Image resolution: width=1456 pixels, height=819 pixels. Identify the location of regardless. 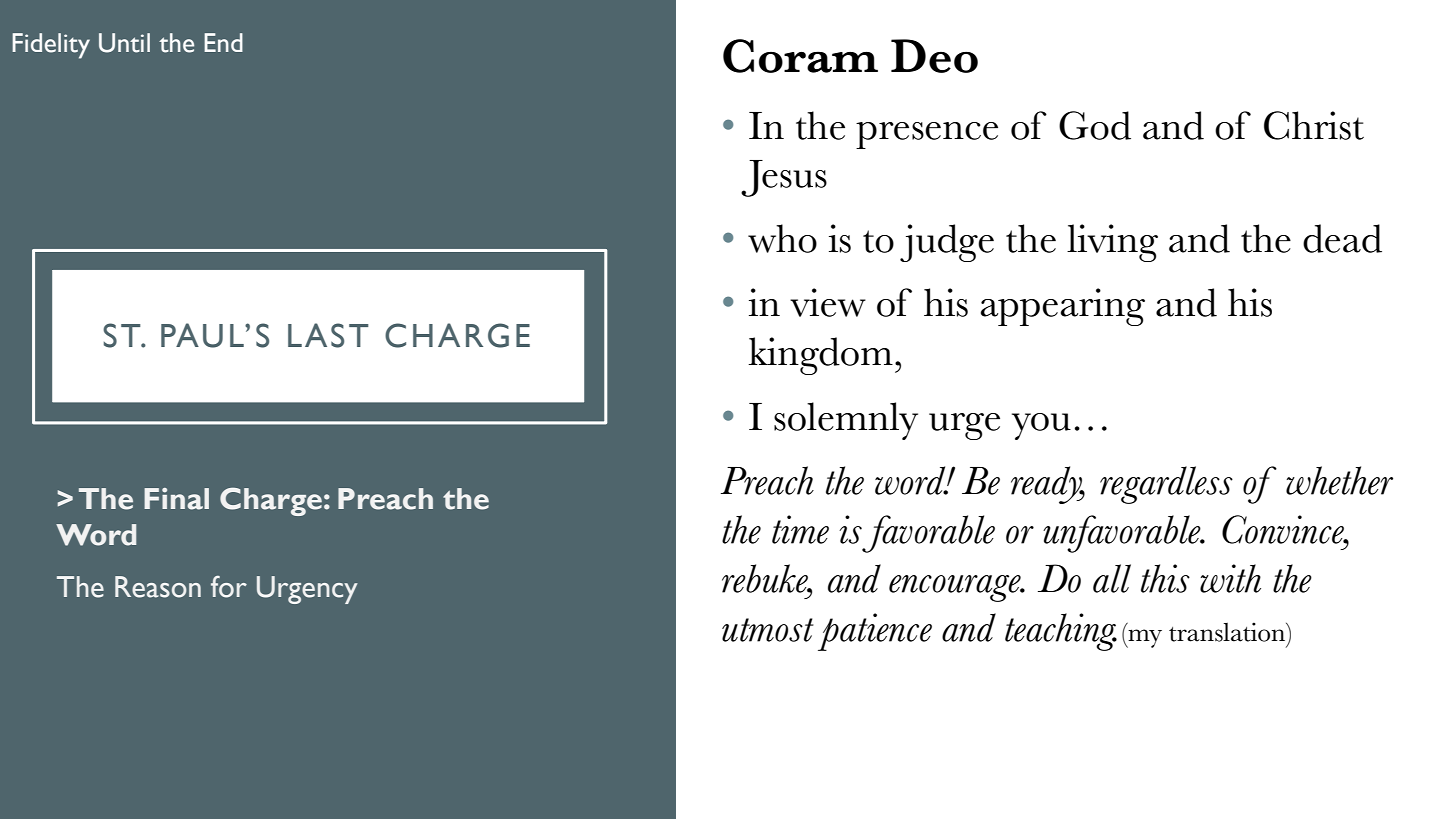
(1166, 485).
